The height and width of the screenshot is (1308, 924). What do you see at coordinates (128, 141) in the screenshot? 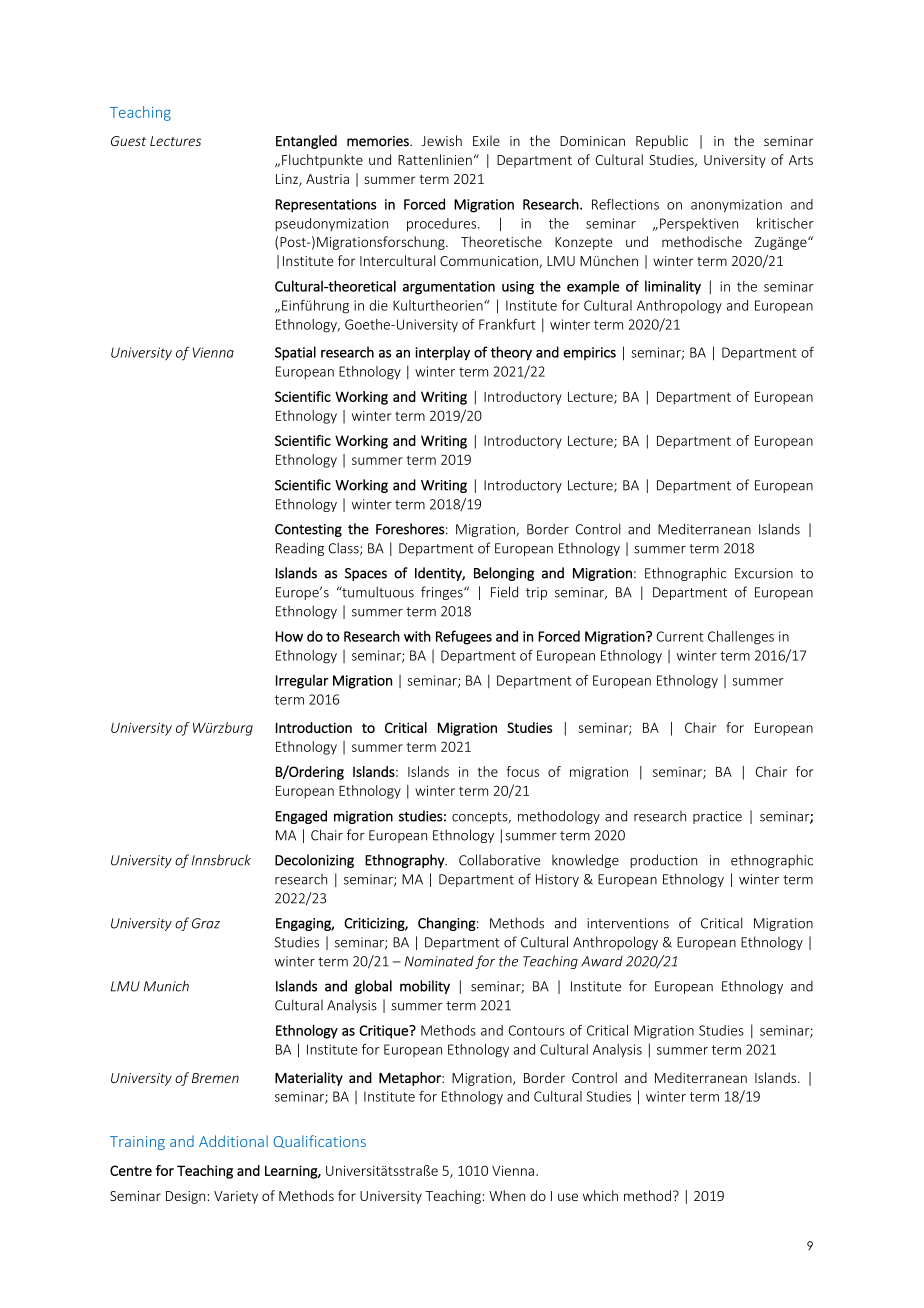
I see `Guest` at bounding box center [128, 141].
